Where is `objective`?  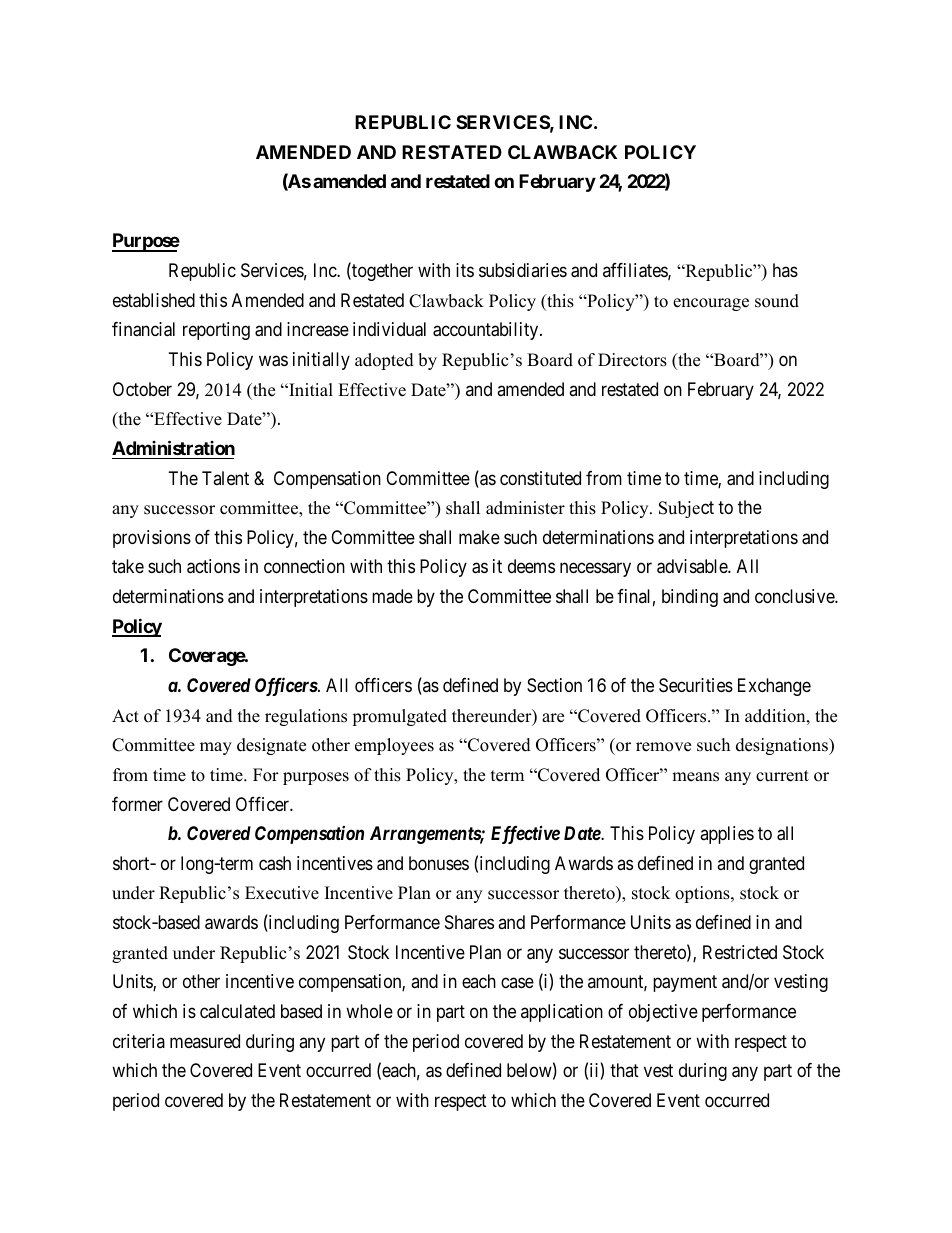 objective is located at coordinates (663, 1013).
